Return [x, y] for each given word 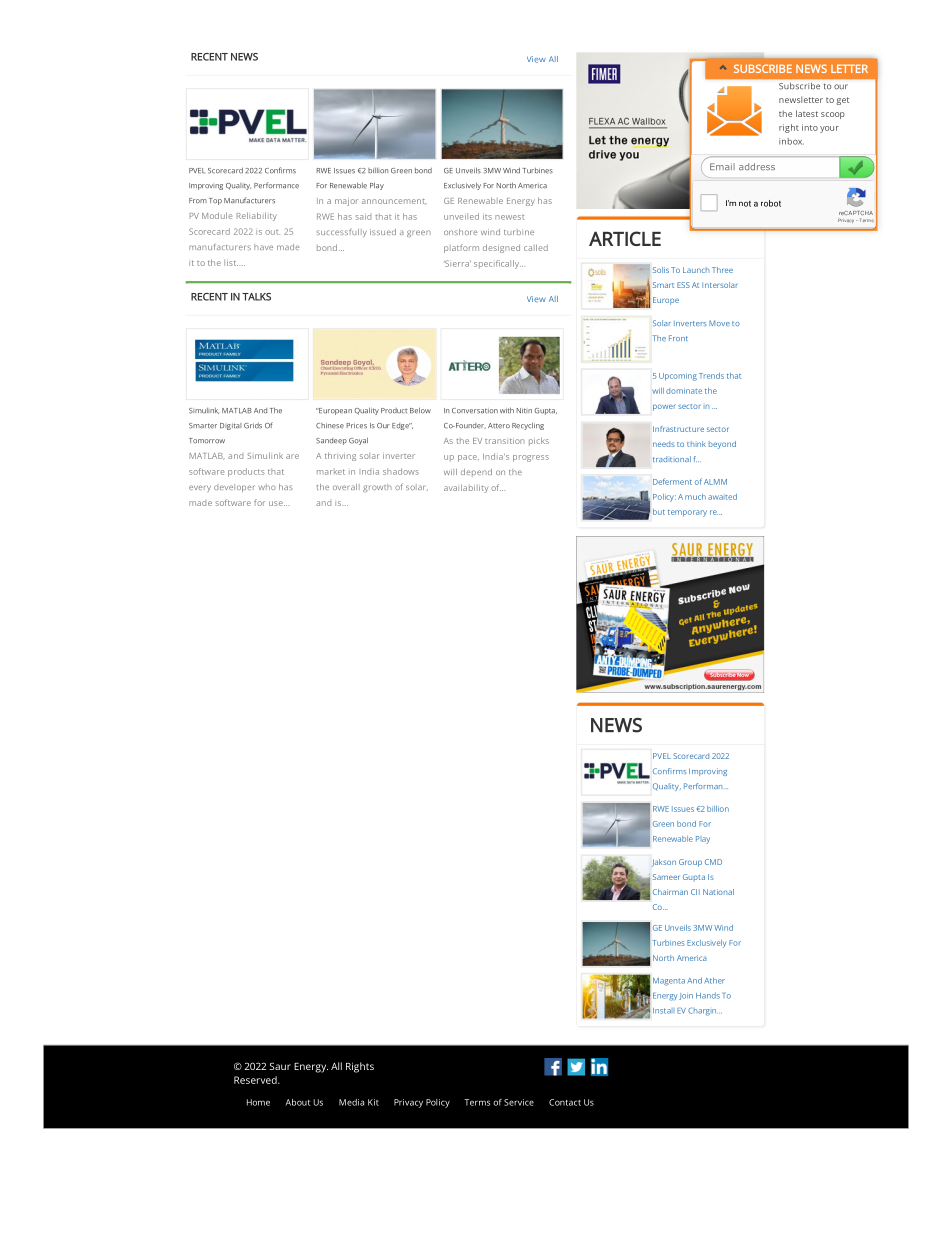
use [277, 503]
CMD [713, 862]
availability [466, 488]
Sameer [666, 877]
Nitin [524, 411]
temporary [687, 513]
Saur [280, 1066]
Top [215, 201]
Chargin [702, 1012]
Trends [711, 376]
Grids [253, 426]
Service [519, 1102]
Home [258, 1102]
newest [509, 217]
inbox [791, 141]
